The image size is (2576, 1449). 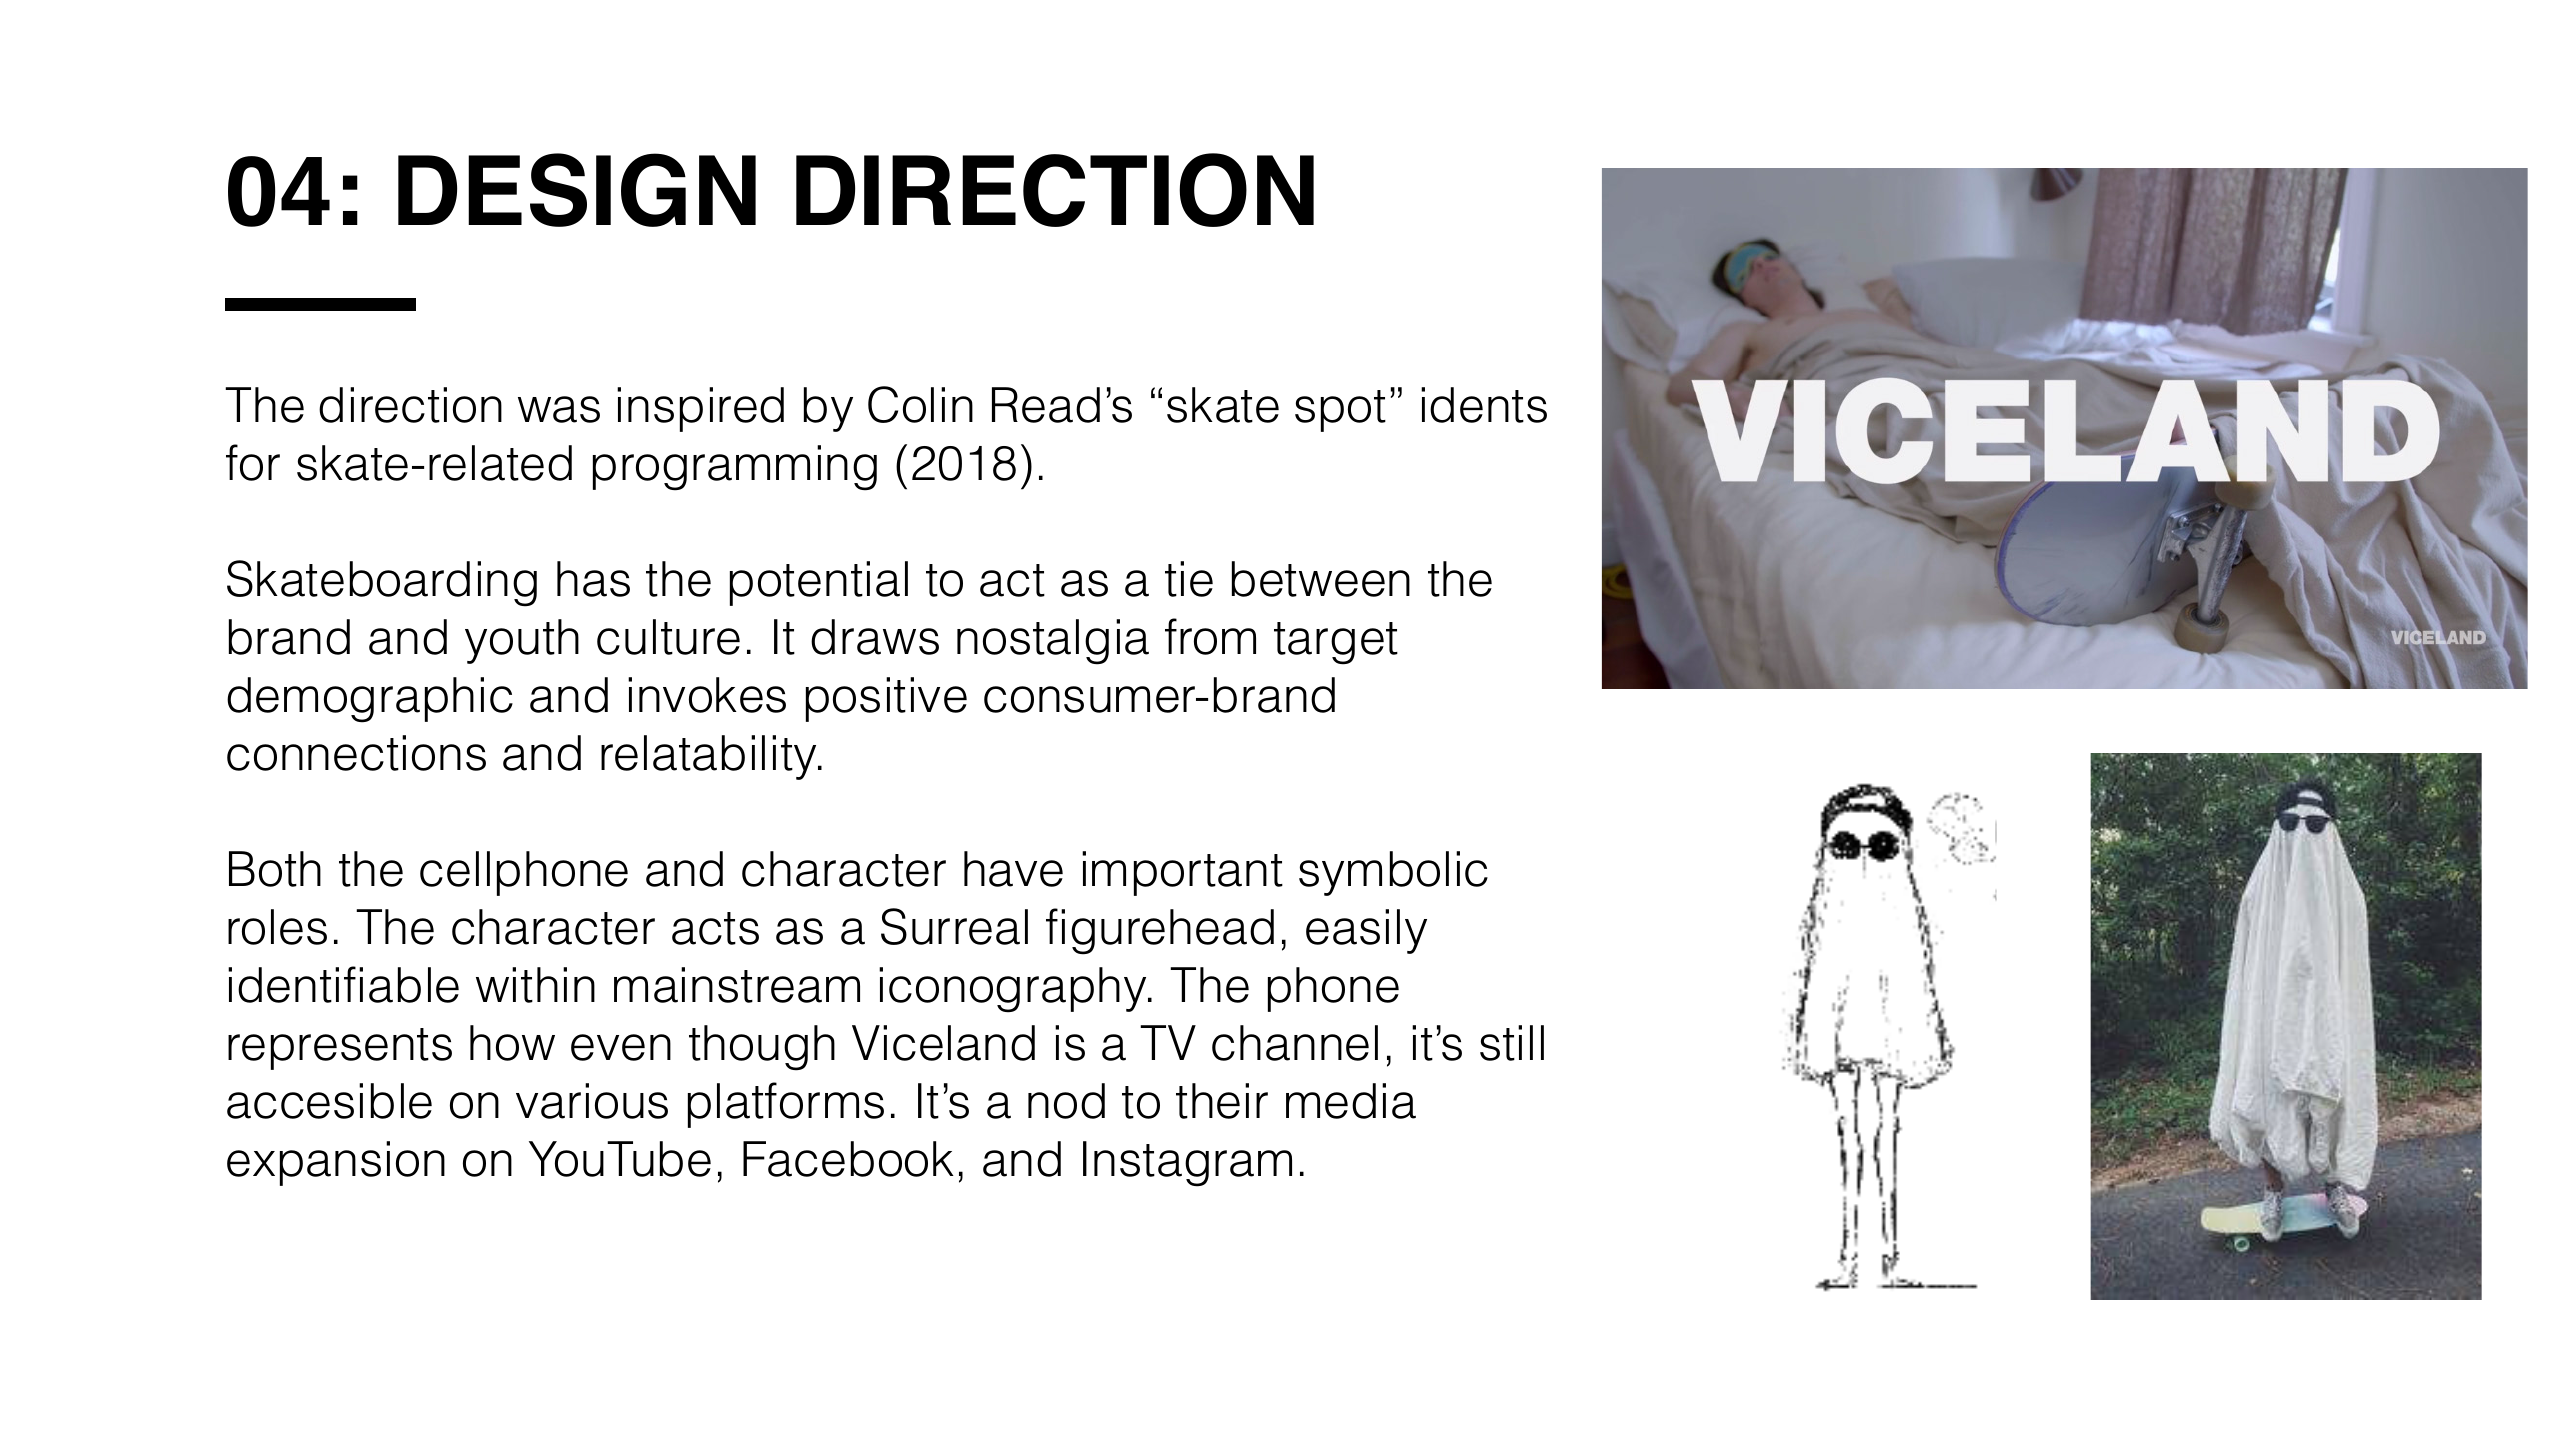 I want to click on identifiable, so click(x=343, y=984).
